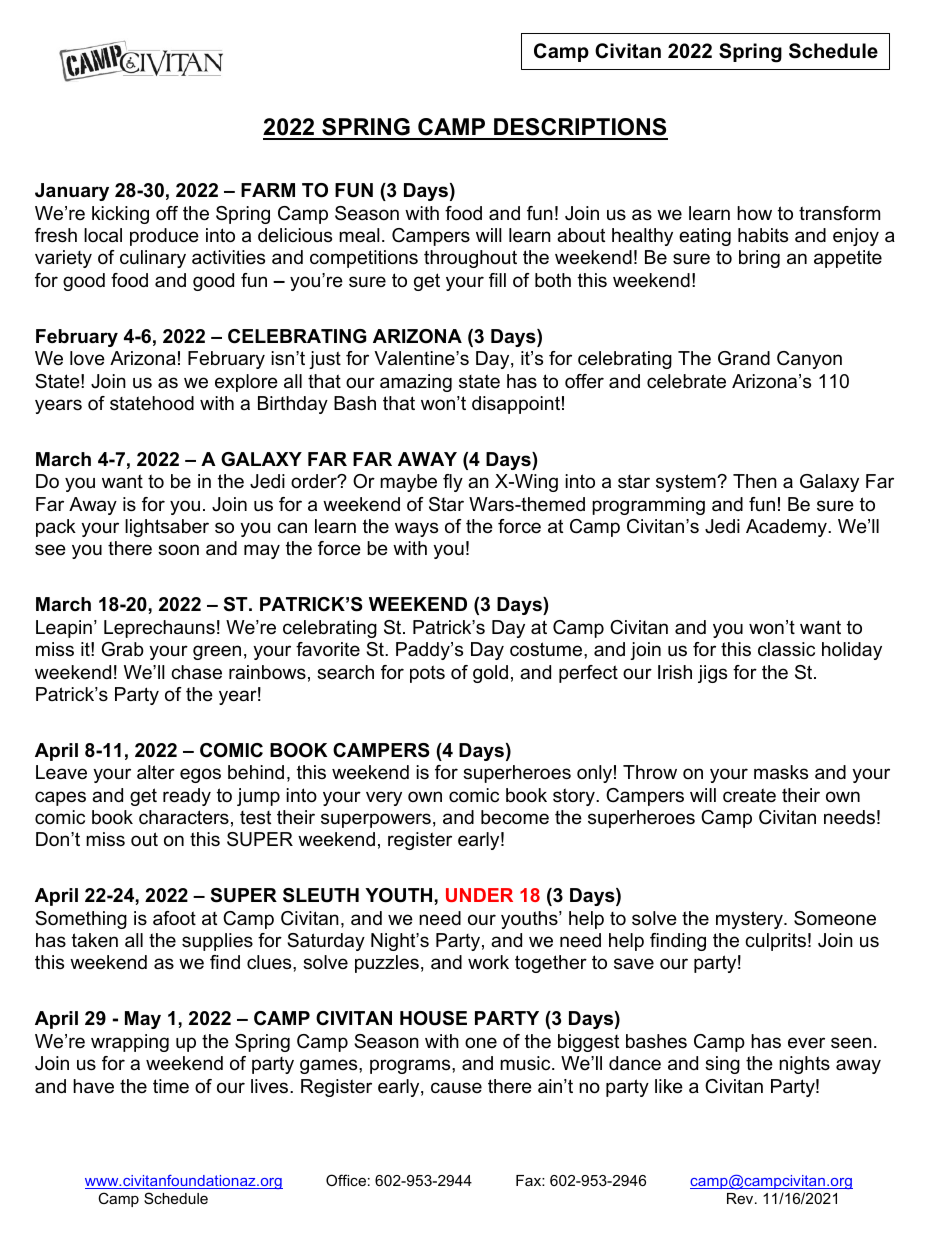  Describe the element at coordinates (171, 1086) in the screenshot. I see `time` at that location.
